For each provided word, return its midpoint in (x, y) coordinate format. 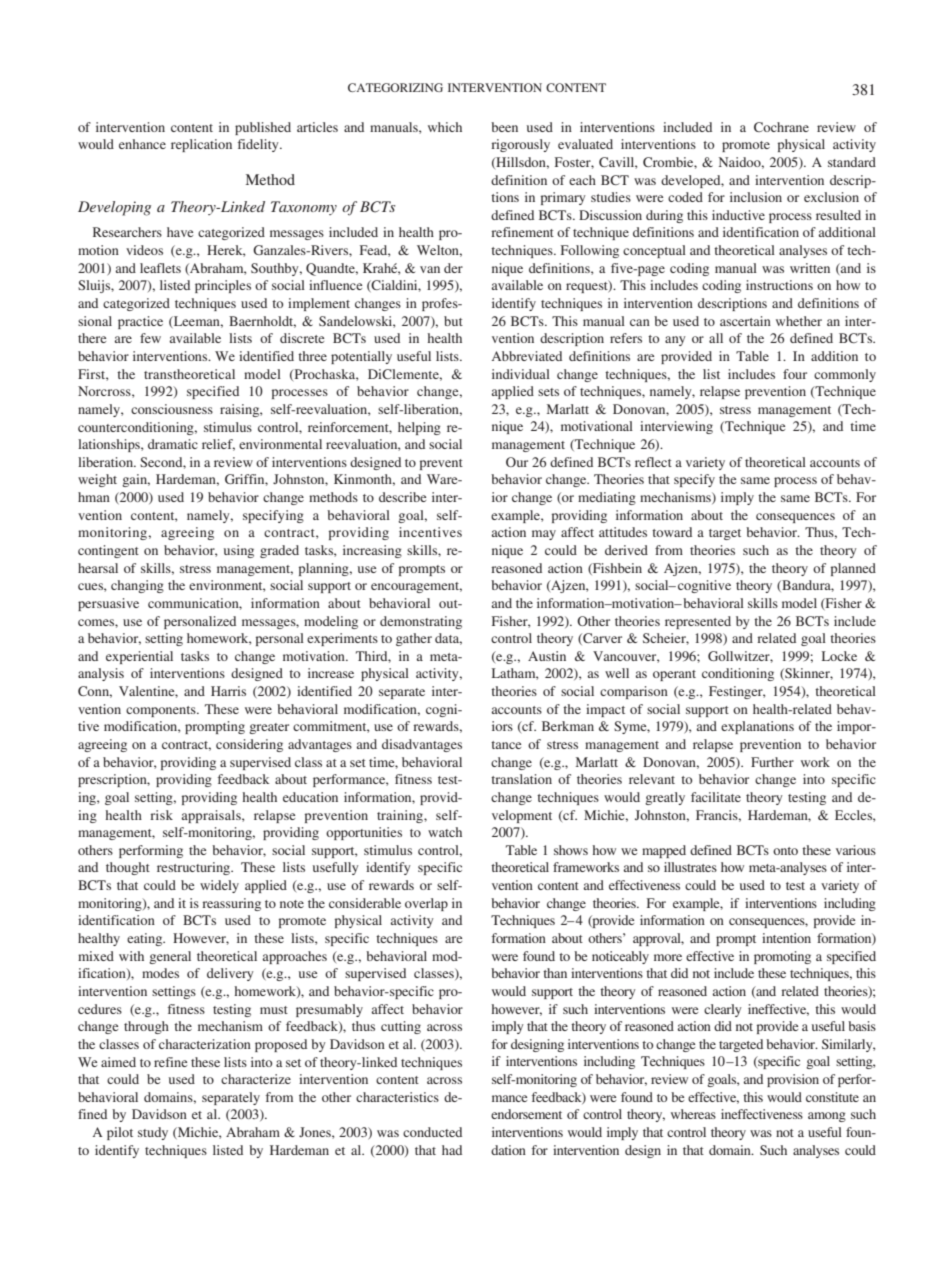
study (153, 1133)
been (504, 127)
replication (201, 145)
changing (137, 586)
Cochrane (781, 127)
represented (698, 622)
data (448, 639)
